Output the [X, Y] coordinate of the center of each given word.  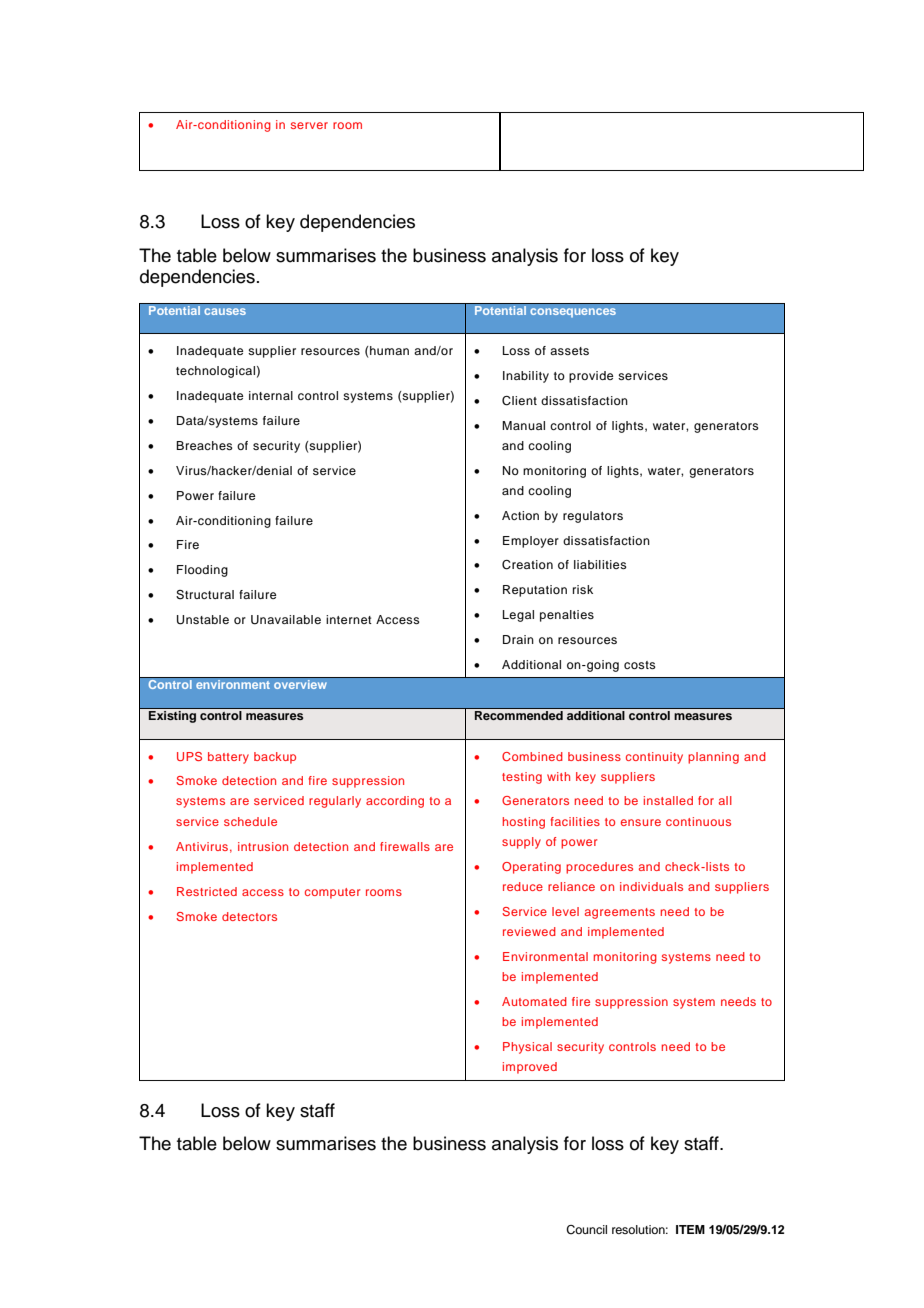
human [389, 350]
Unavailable [286, 620]
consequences [573, 313]
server [309, 125]
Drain [518, 639]
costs [640, 665]
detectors [249, 916]
